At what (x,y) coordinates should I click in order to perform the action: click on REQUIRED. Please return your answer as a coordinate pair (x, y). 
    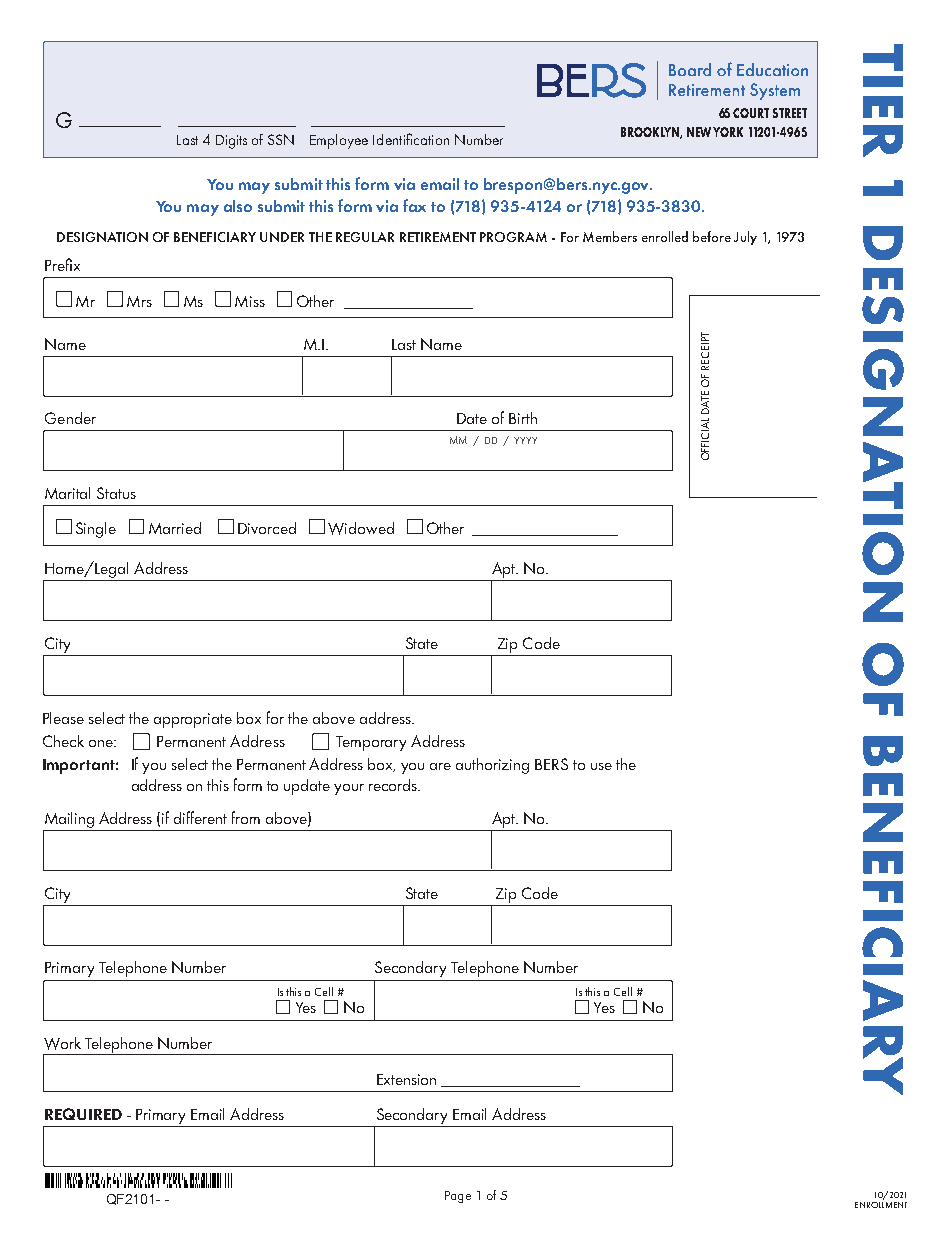
    Looking at the image, I should click on (83, 1114).
